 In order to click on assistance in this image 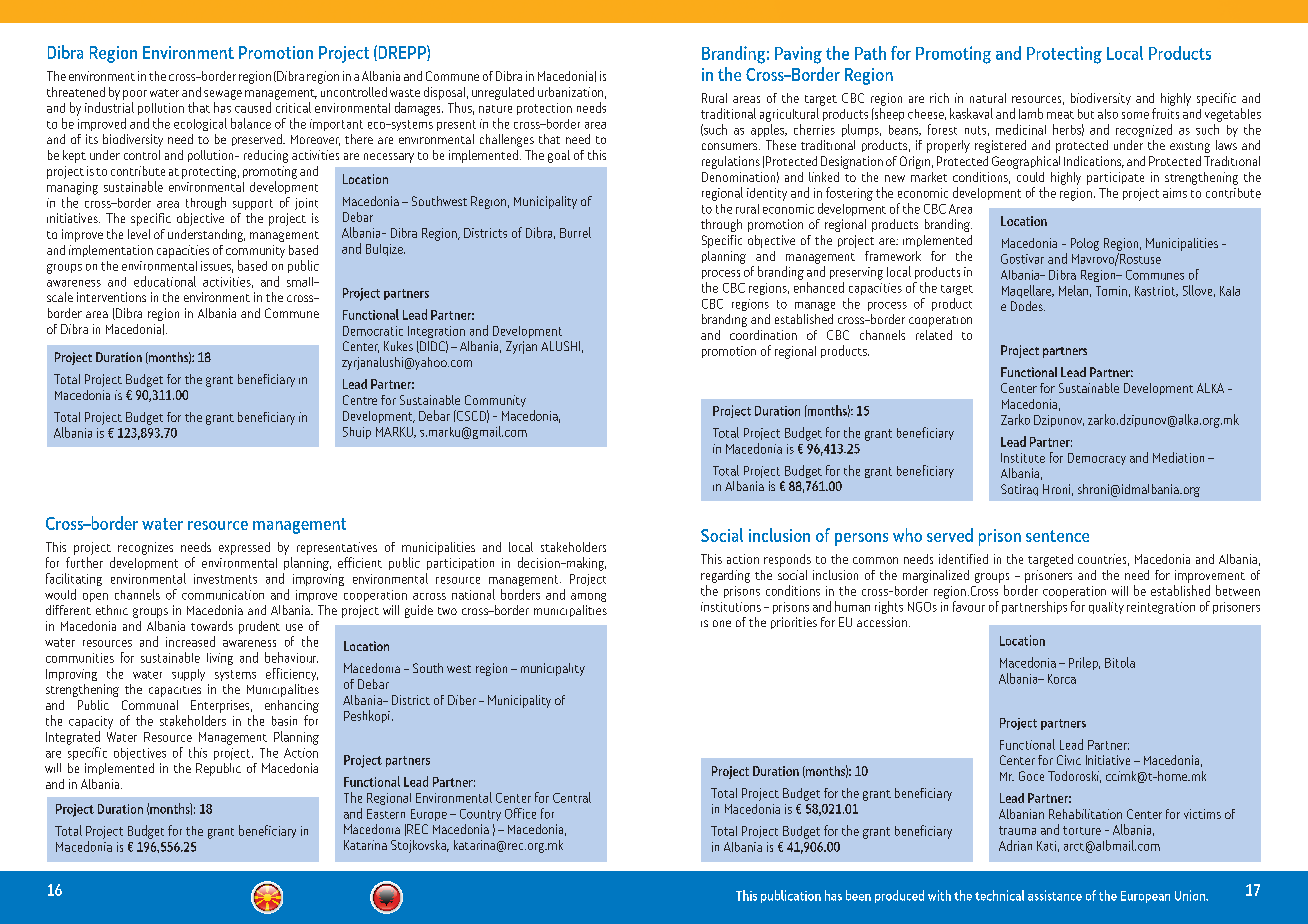, I will do `click(1055, 895)`.
